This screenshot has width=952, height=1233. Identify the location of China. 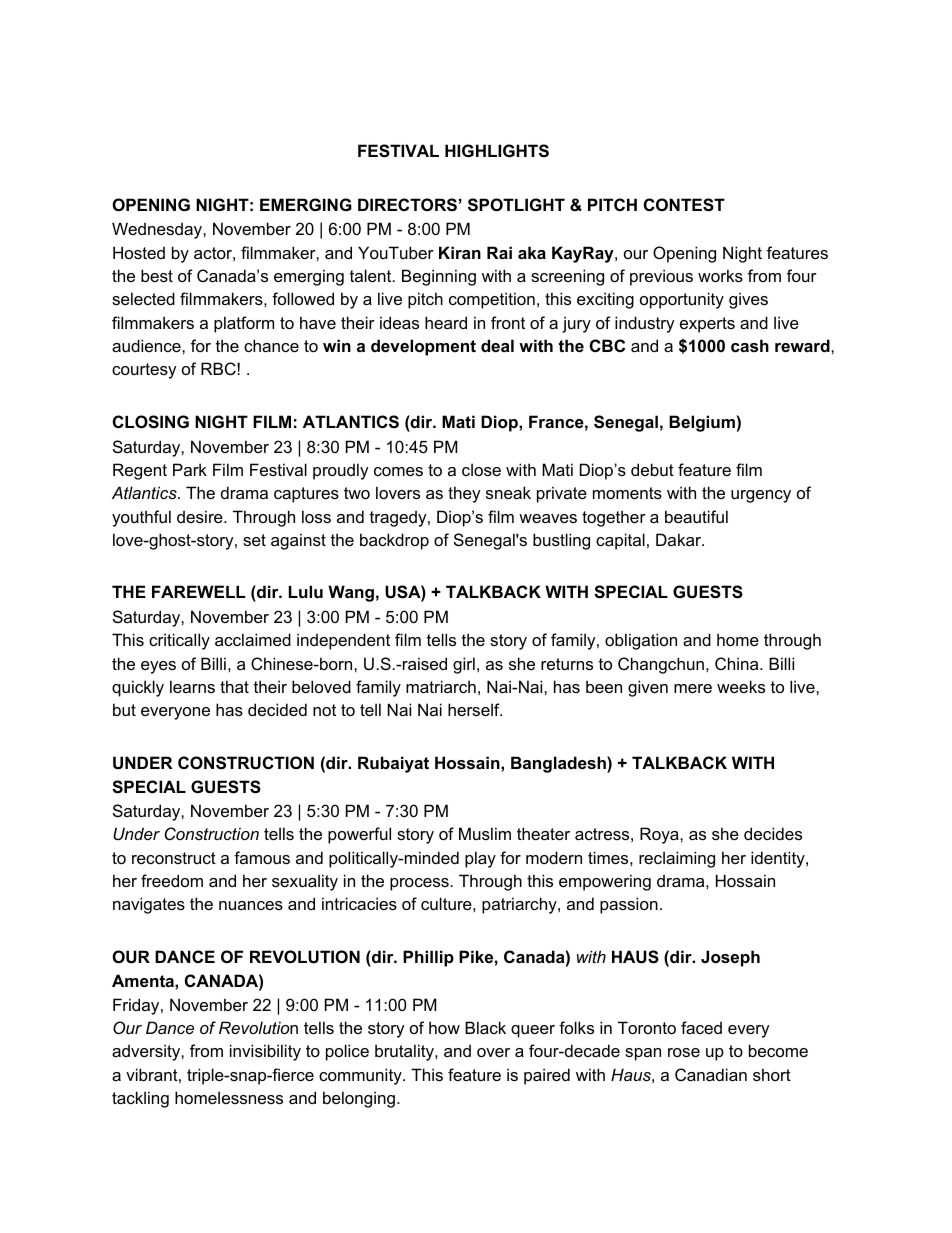
(738, 663).
